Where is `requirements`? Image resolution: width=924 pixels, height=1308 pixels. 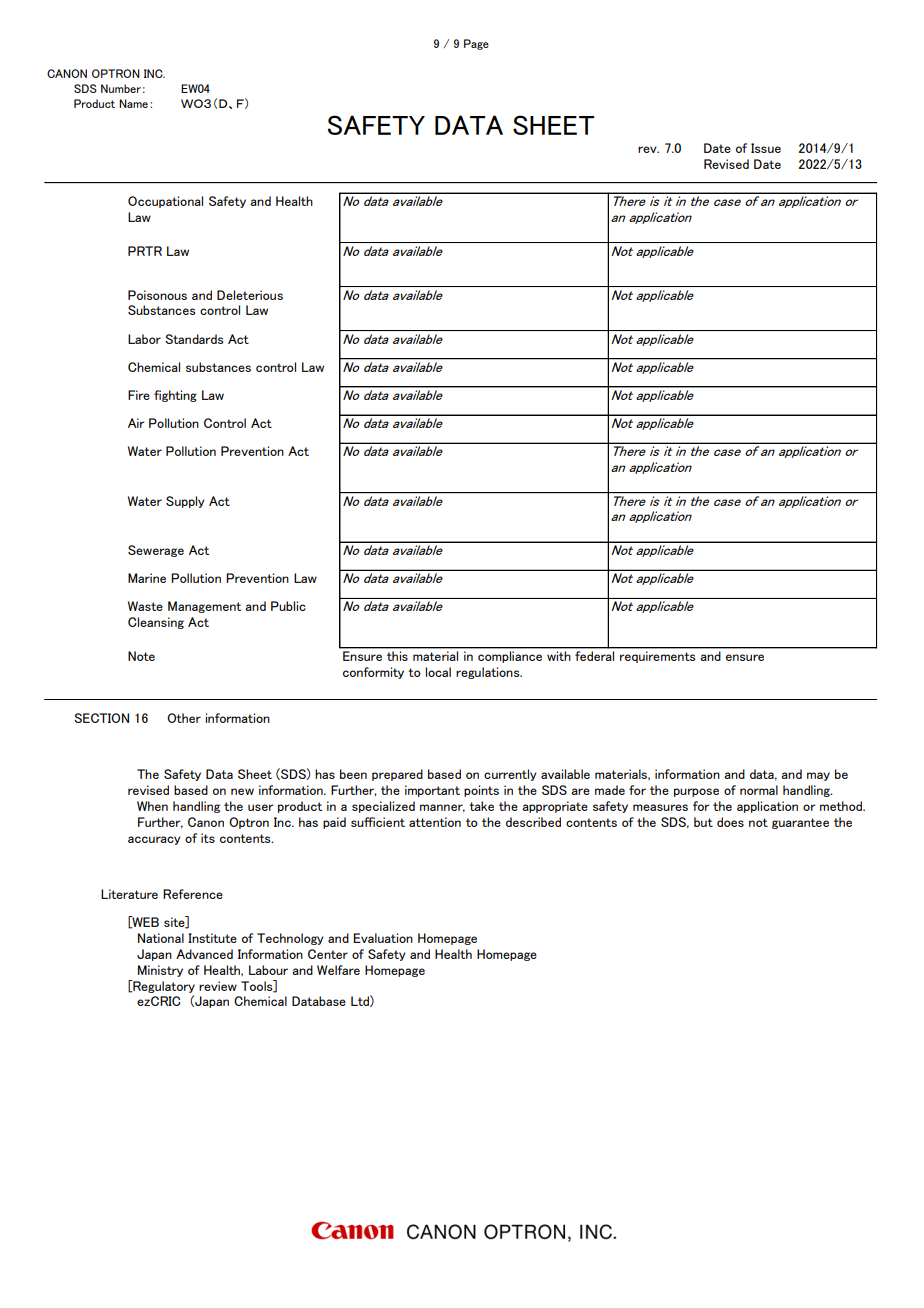
requirements is located at coordinates (657, 657).
